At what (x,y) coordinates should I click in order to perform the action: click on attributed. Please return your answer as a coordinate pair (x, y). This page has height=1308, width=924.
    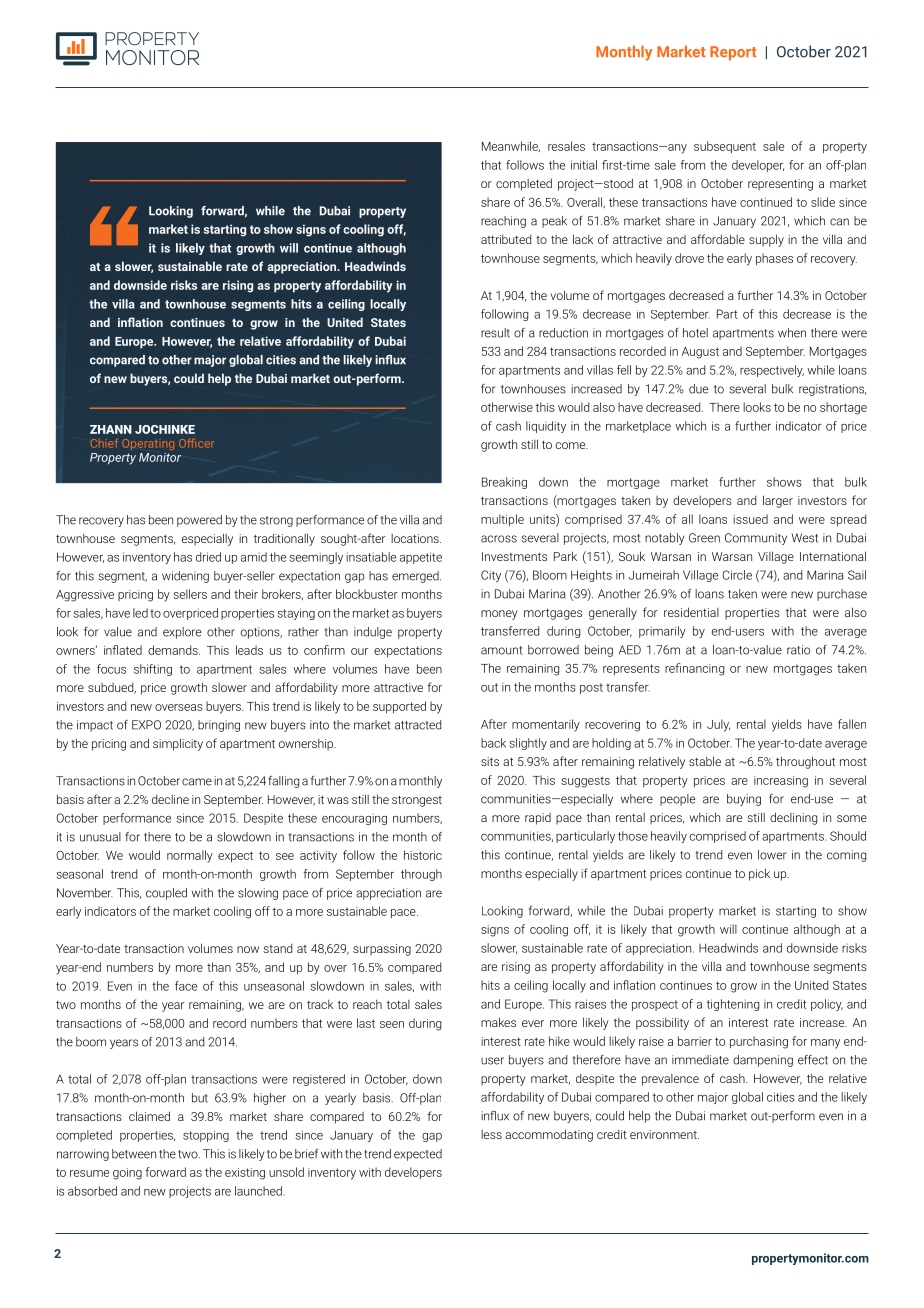
    Looking at the image, I should click on (506, 239).
